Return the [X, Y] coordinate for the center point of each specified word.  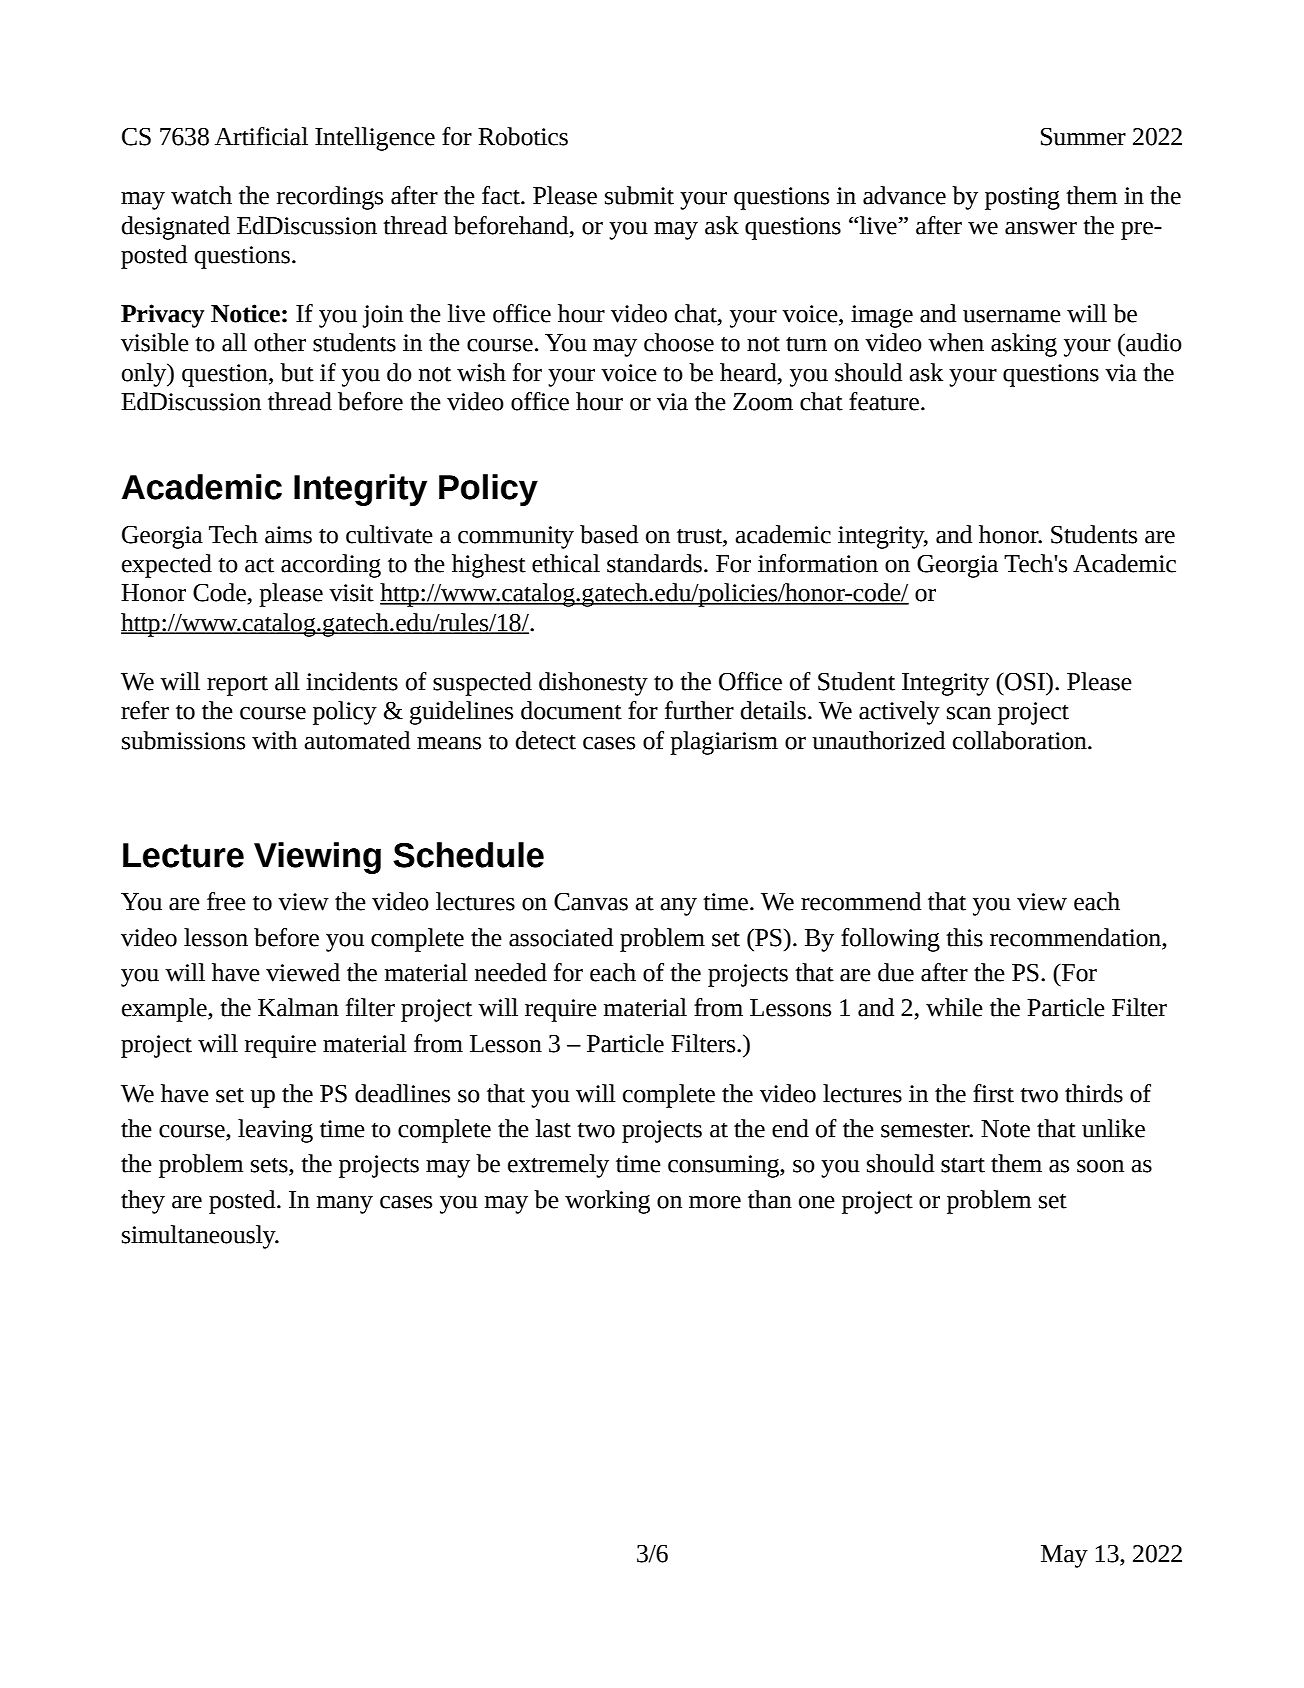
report [237, 686]
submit [639, 195]
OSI [1025, 681]
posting [1022, 198]
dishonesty [593, 684]
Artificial [261, 136]
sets [270, 1166]
